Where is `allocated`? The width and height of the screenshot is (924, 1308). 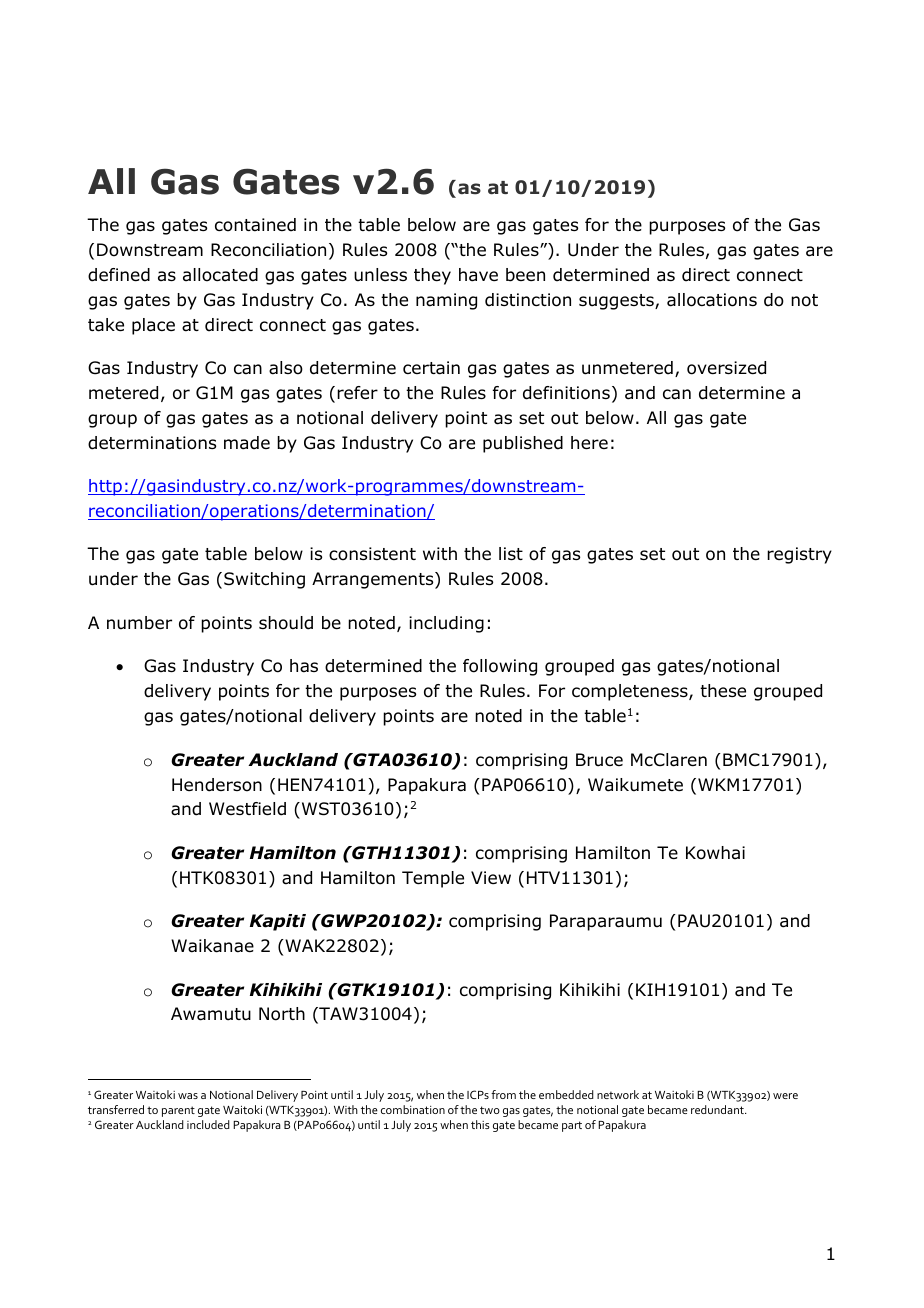
allocated is located at coordinates (220, 275).
